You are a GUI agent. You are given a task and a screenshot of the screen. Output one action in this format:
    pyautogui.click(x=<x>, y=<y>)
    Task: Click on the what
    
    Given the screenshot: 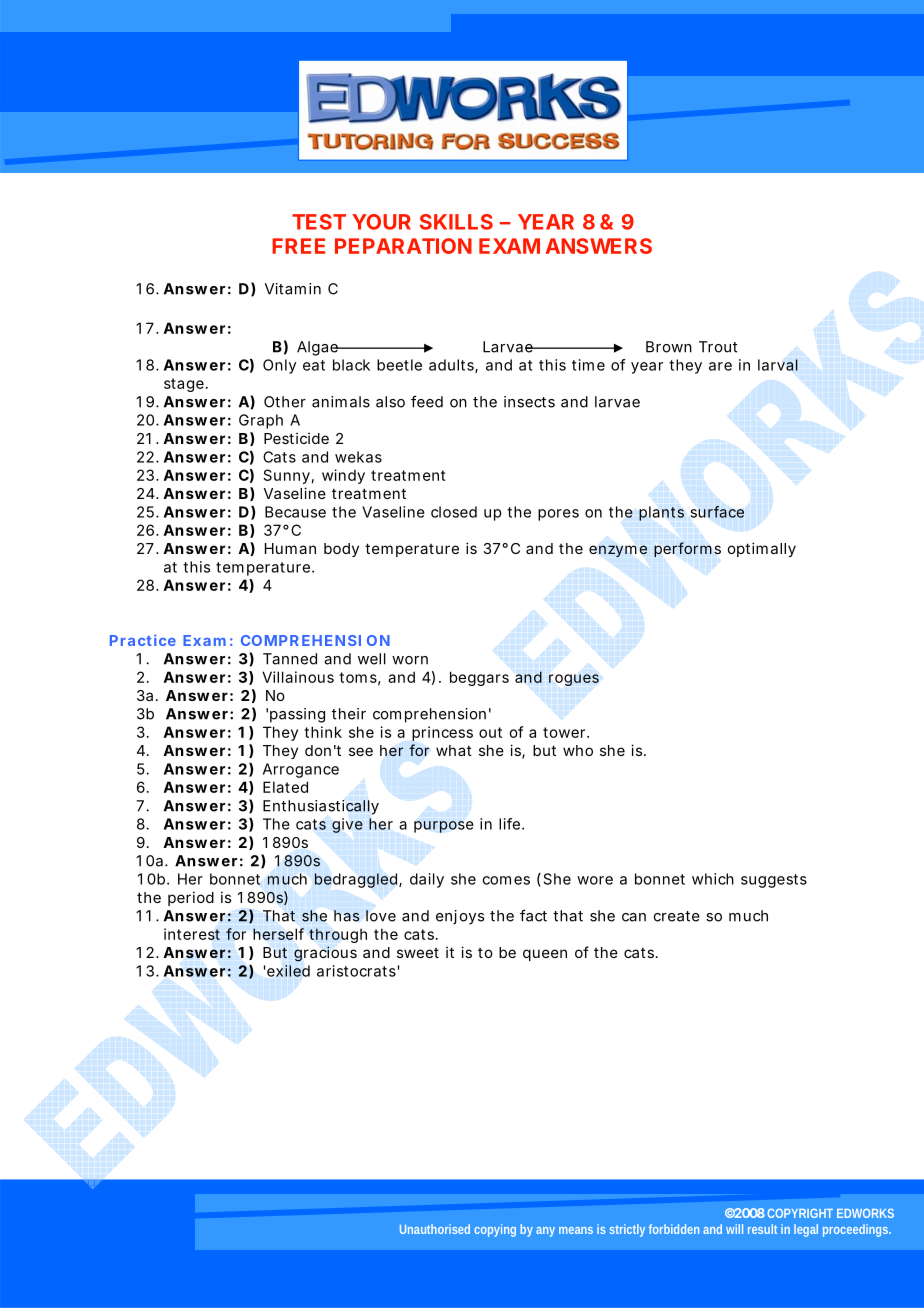 What is the action you would take?
    pyautogui.click(x=454, y=750)
